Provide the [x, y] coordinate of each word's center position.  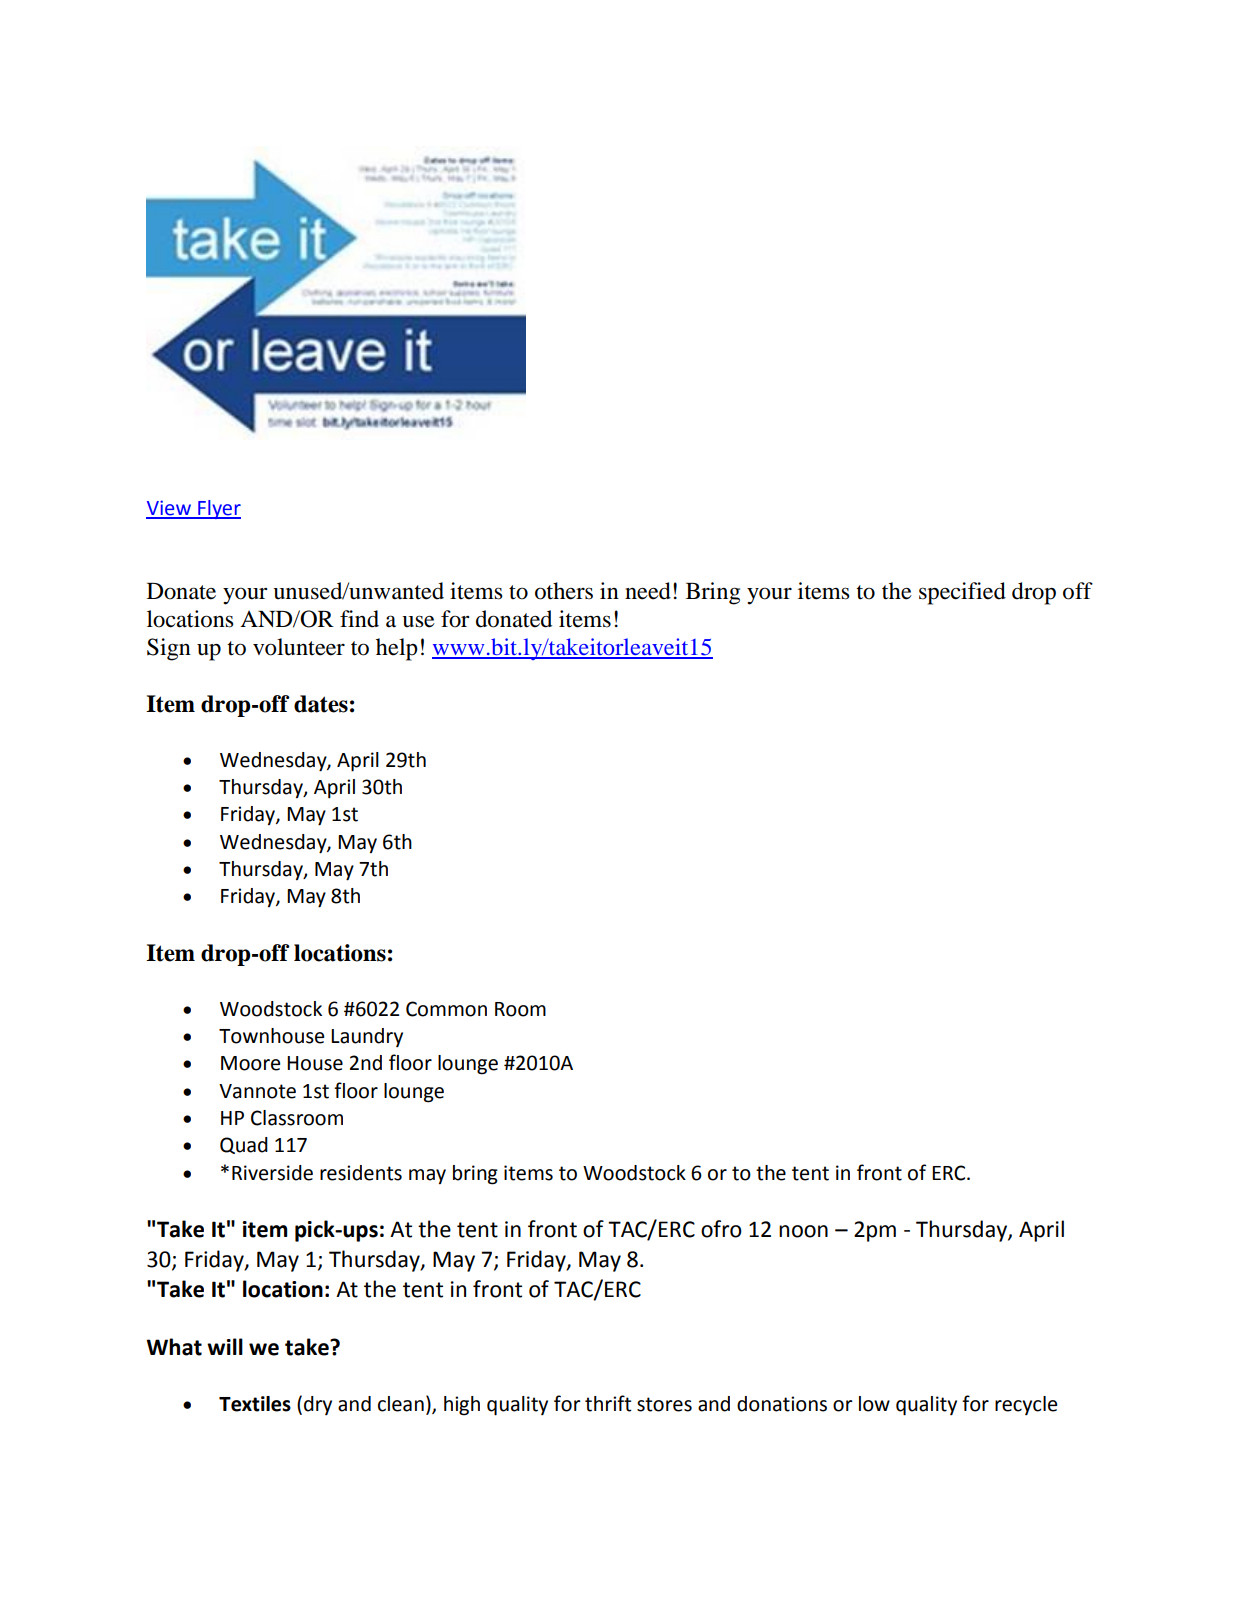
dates [321, 704]
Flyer [218, 509]
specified [962, 593]
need [648, 591]
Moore [250, 1063]
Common [446, 1009]
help [397, 649]
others [564, 591]
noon [803, 1231]
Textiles [255, 1404]
